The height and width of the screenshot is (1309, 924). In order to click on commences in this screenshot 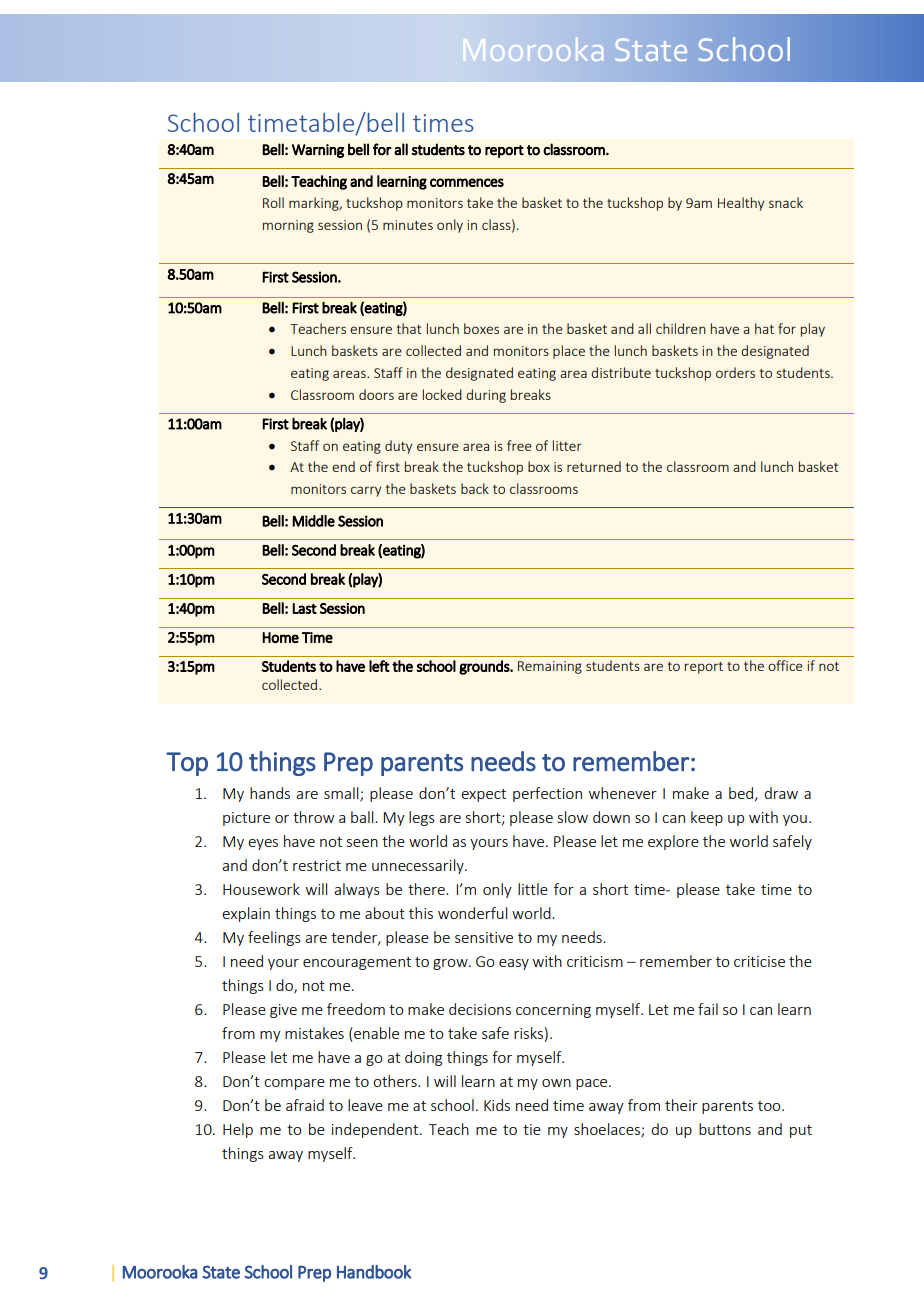, I will do `click(467, 182)`.
